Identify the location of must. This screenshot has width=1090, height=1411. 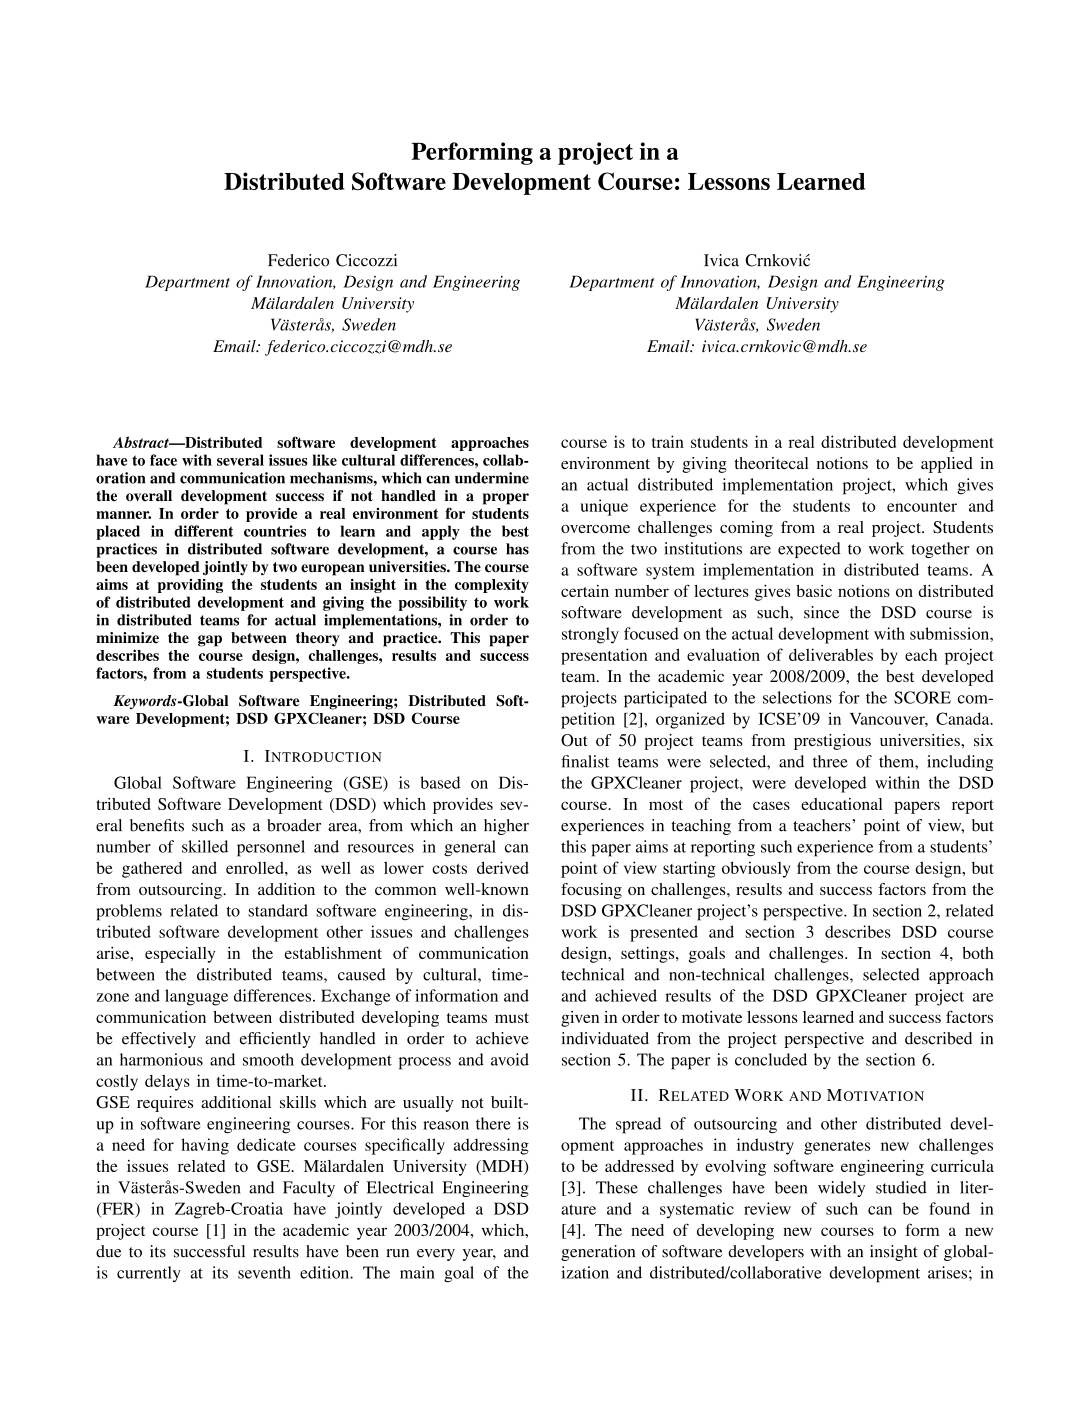
(512, 1018).
